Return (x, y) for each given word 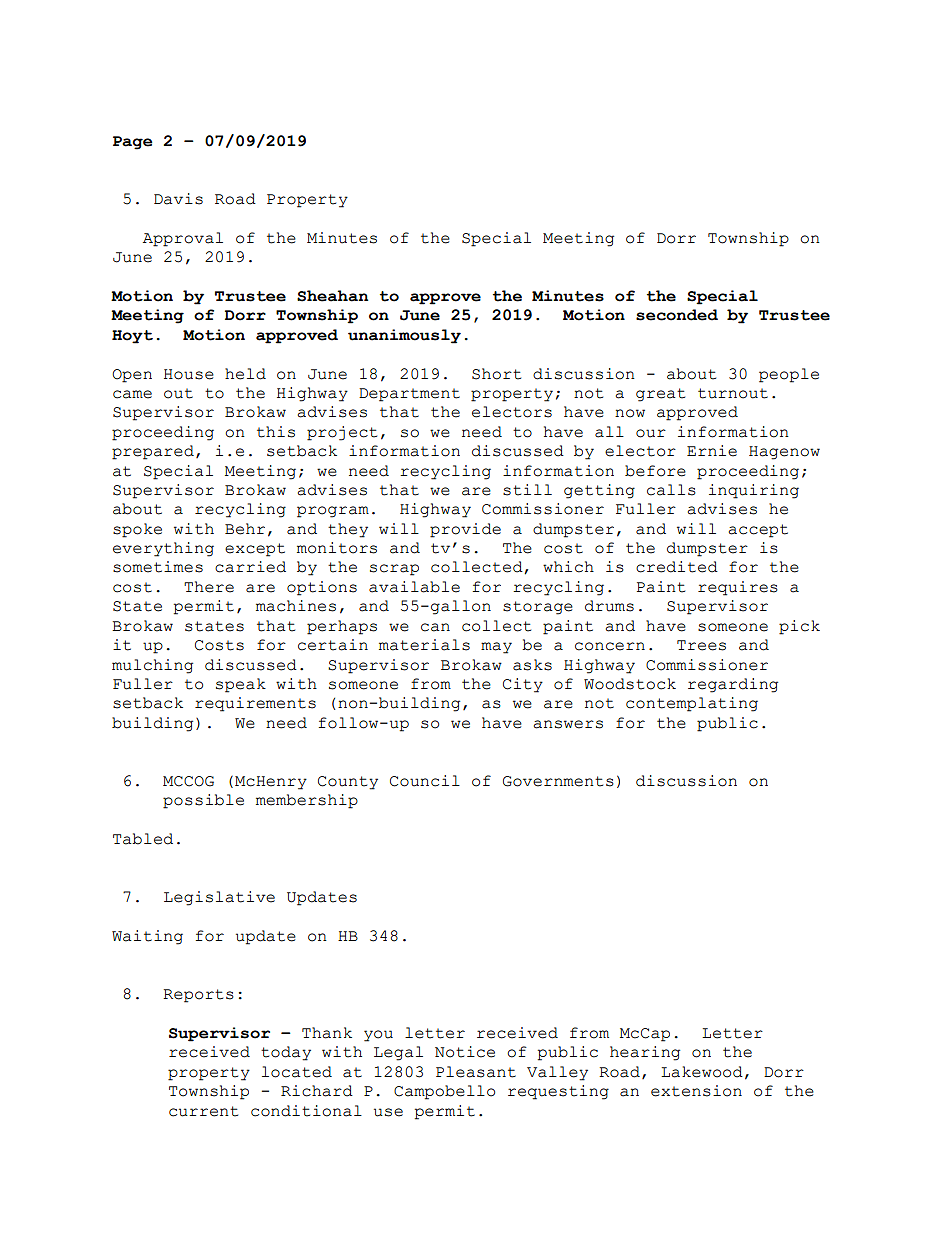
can (435, 627)
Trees (701, 645)
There (209, 587)
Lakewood (702, 1072)
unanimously (404, 336)
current (203, 1111)
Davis (178, 199)
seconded (677, 315)
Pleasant (476, 1072)
